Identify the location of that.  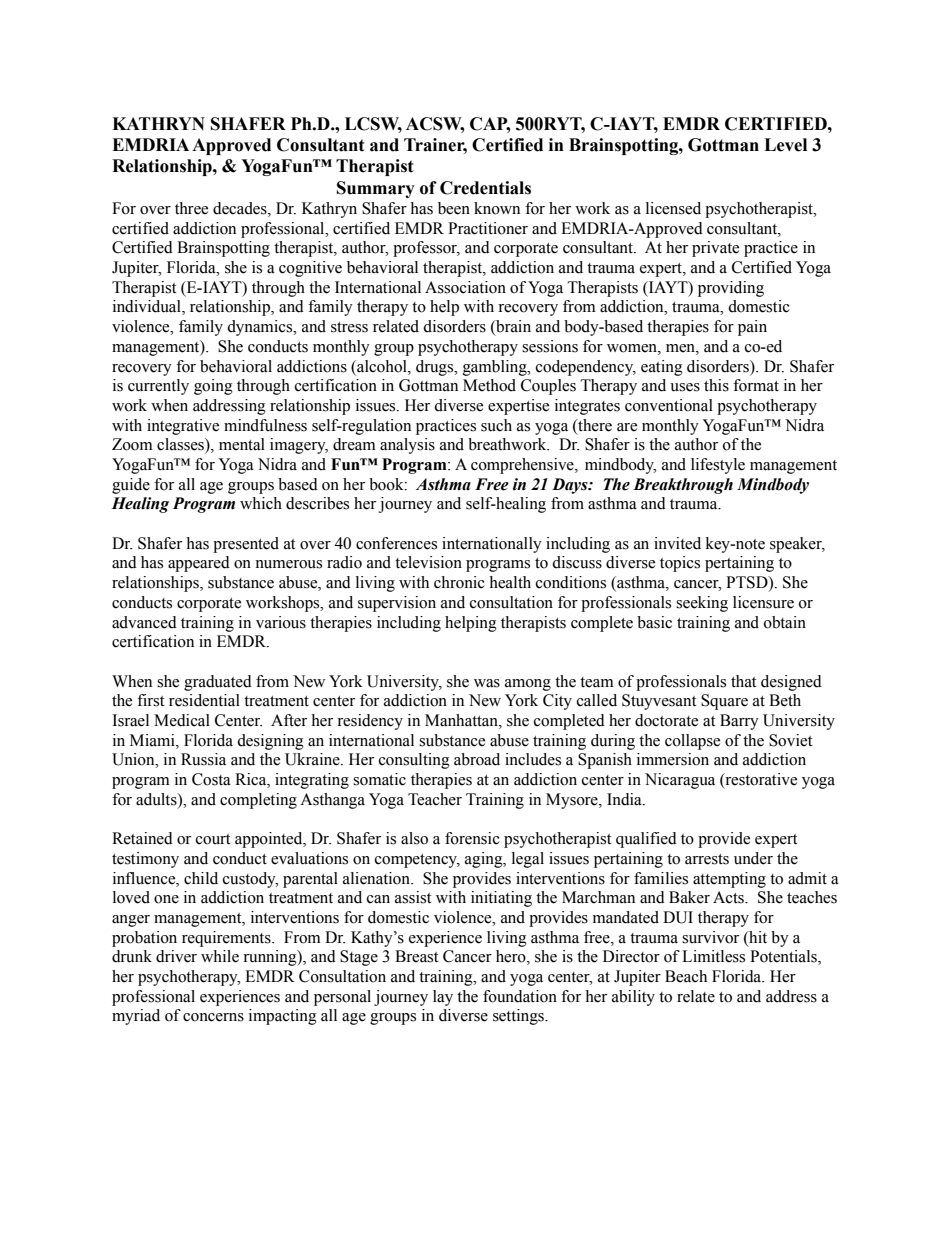
(743, 681).
